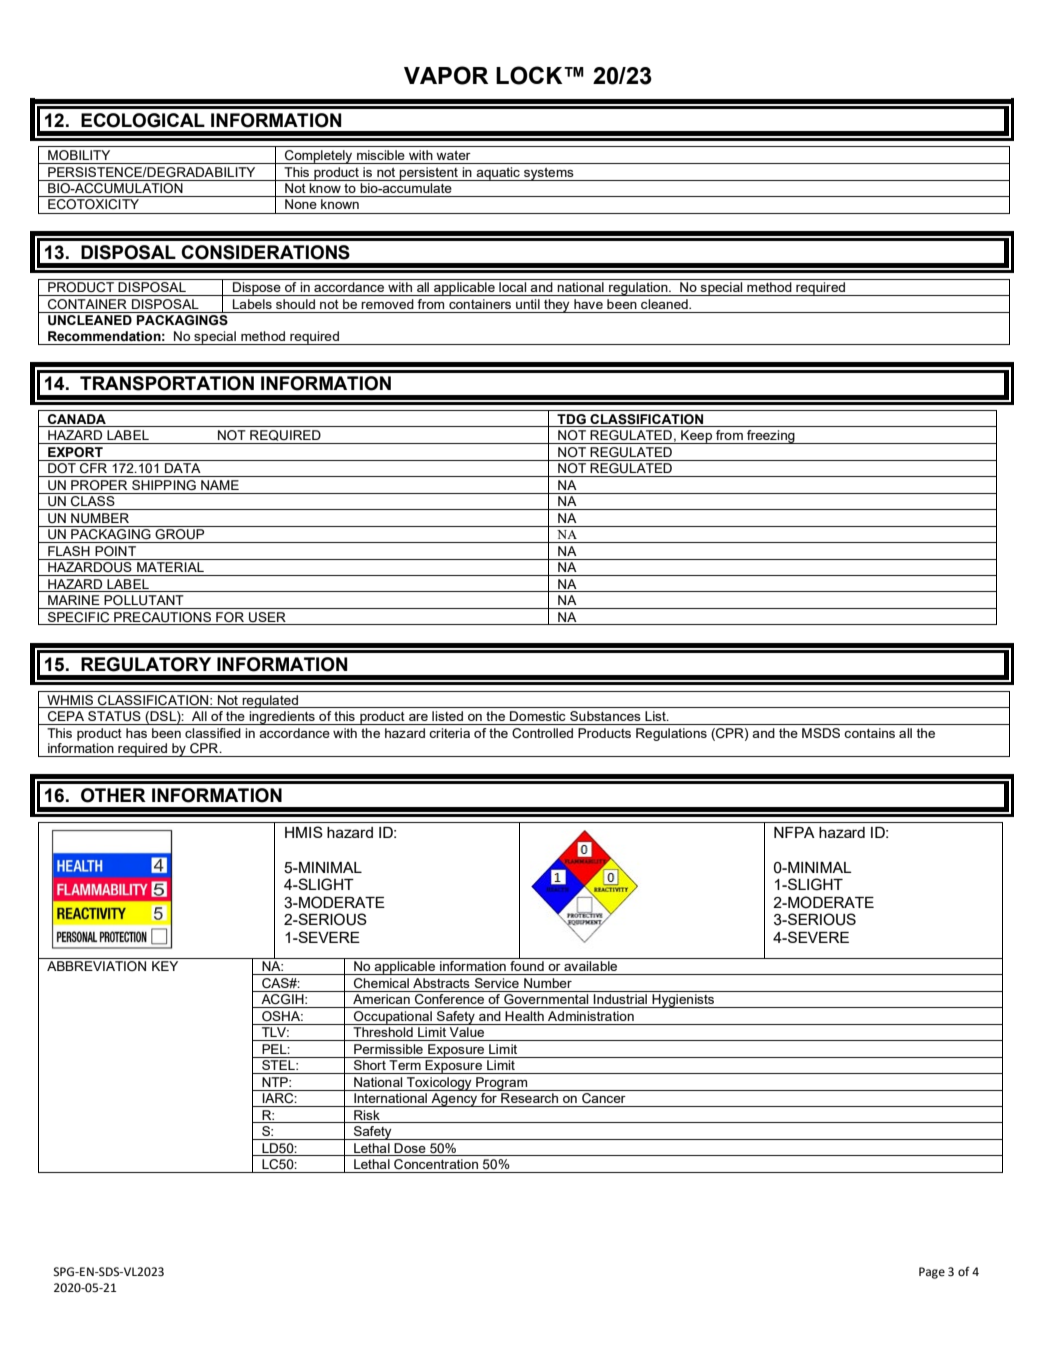 The image size is (1041, 1347). What do you see at coordinates (542, 733) in the screenshot?
I see `Controlled` at bounding box center [542, 733].
